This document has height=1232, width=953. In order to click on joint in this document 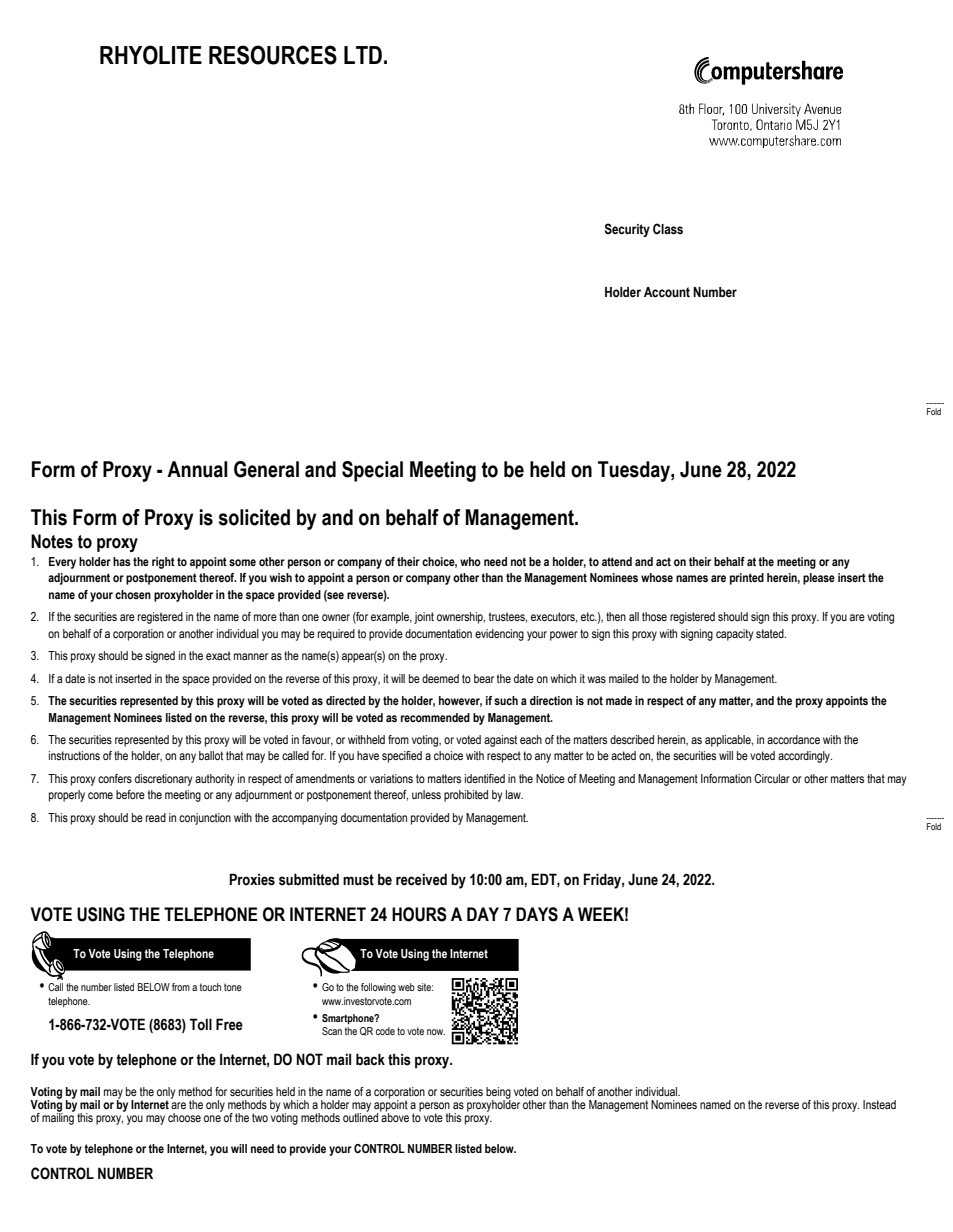, I will do `click(424, 618)`.
